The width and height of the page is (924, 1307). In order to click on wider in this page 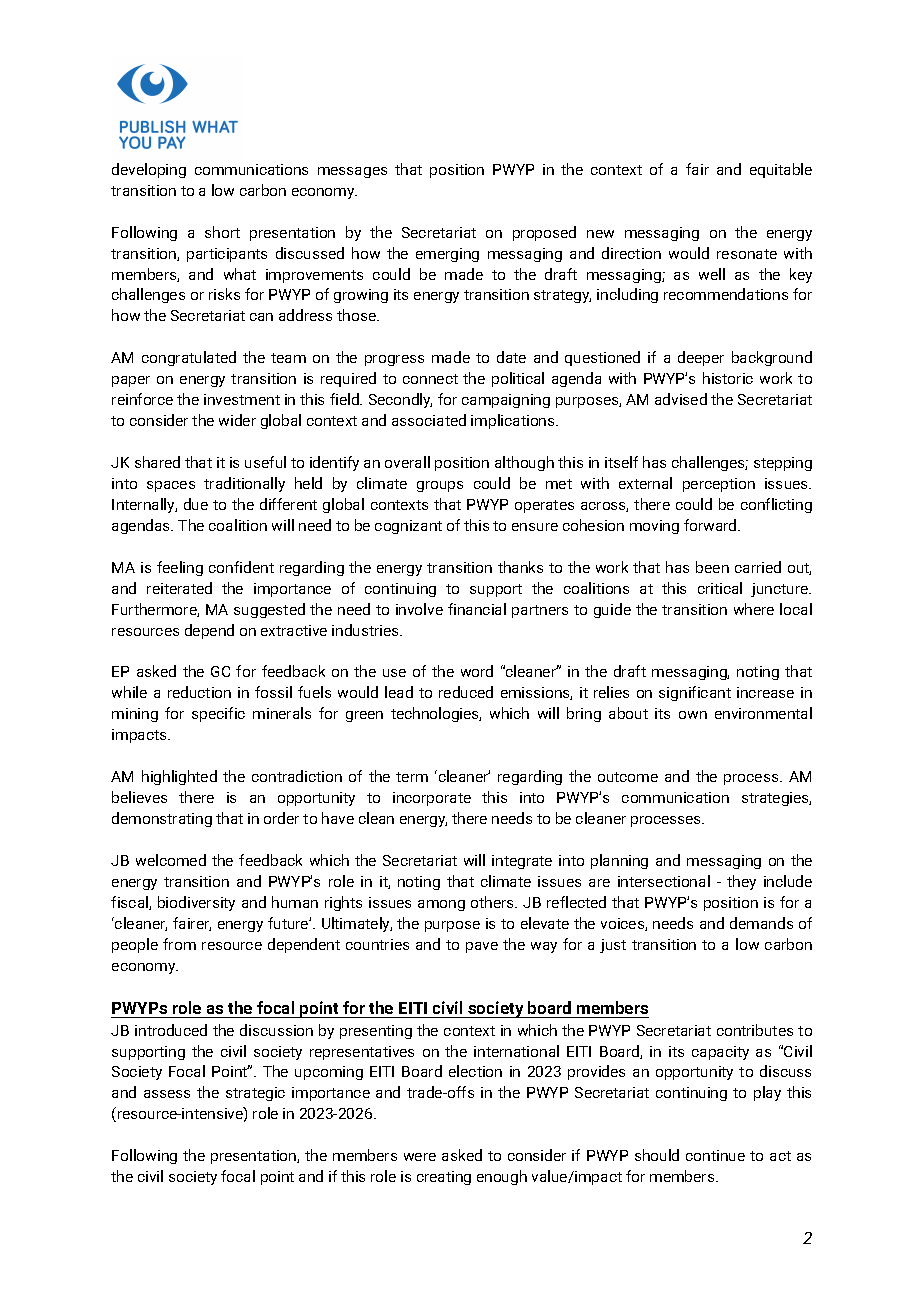, I will do `click(237, 420)`.
